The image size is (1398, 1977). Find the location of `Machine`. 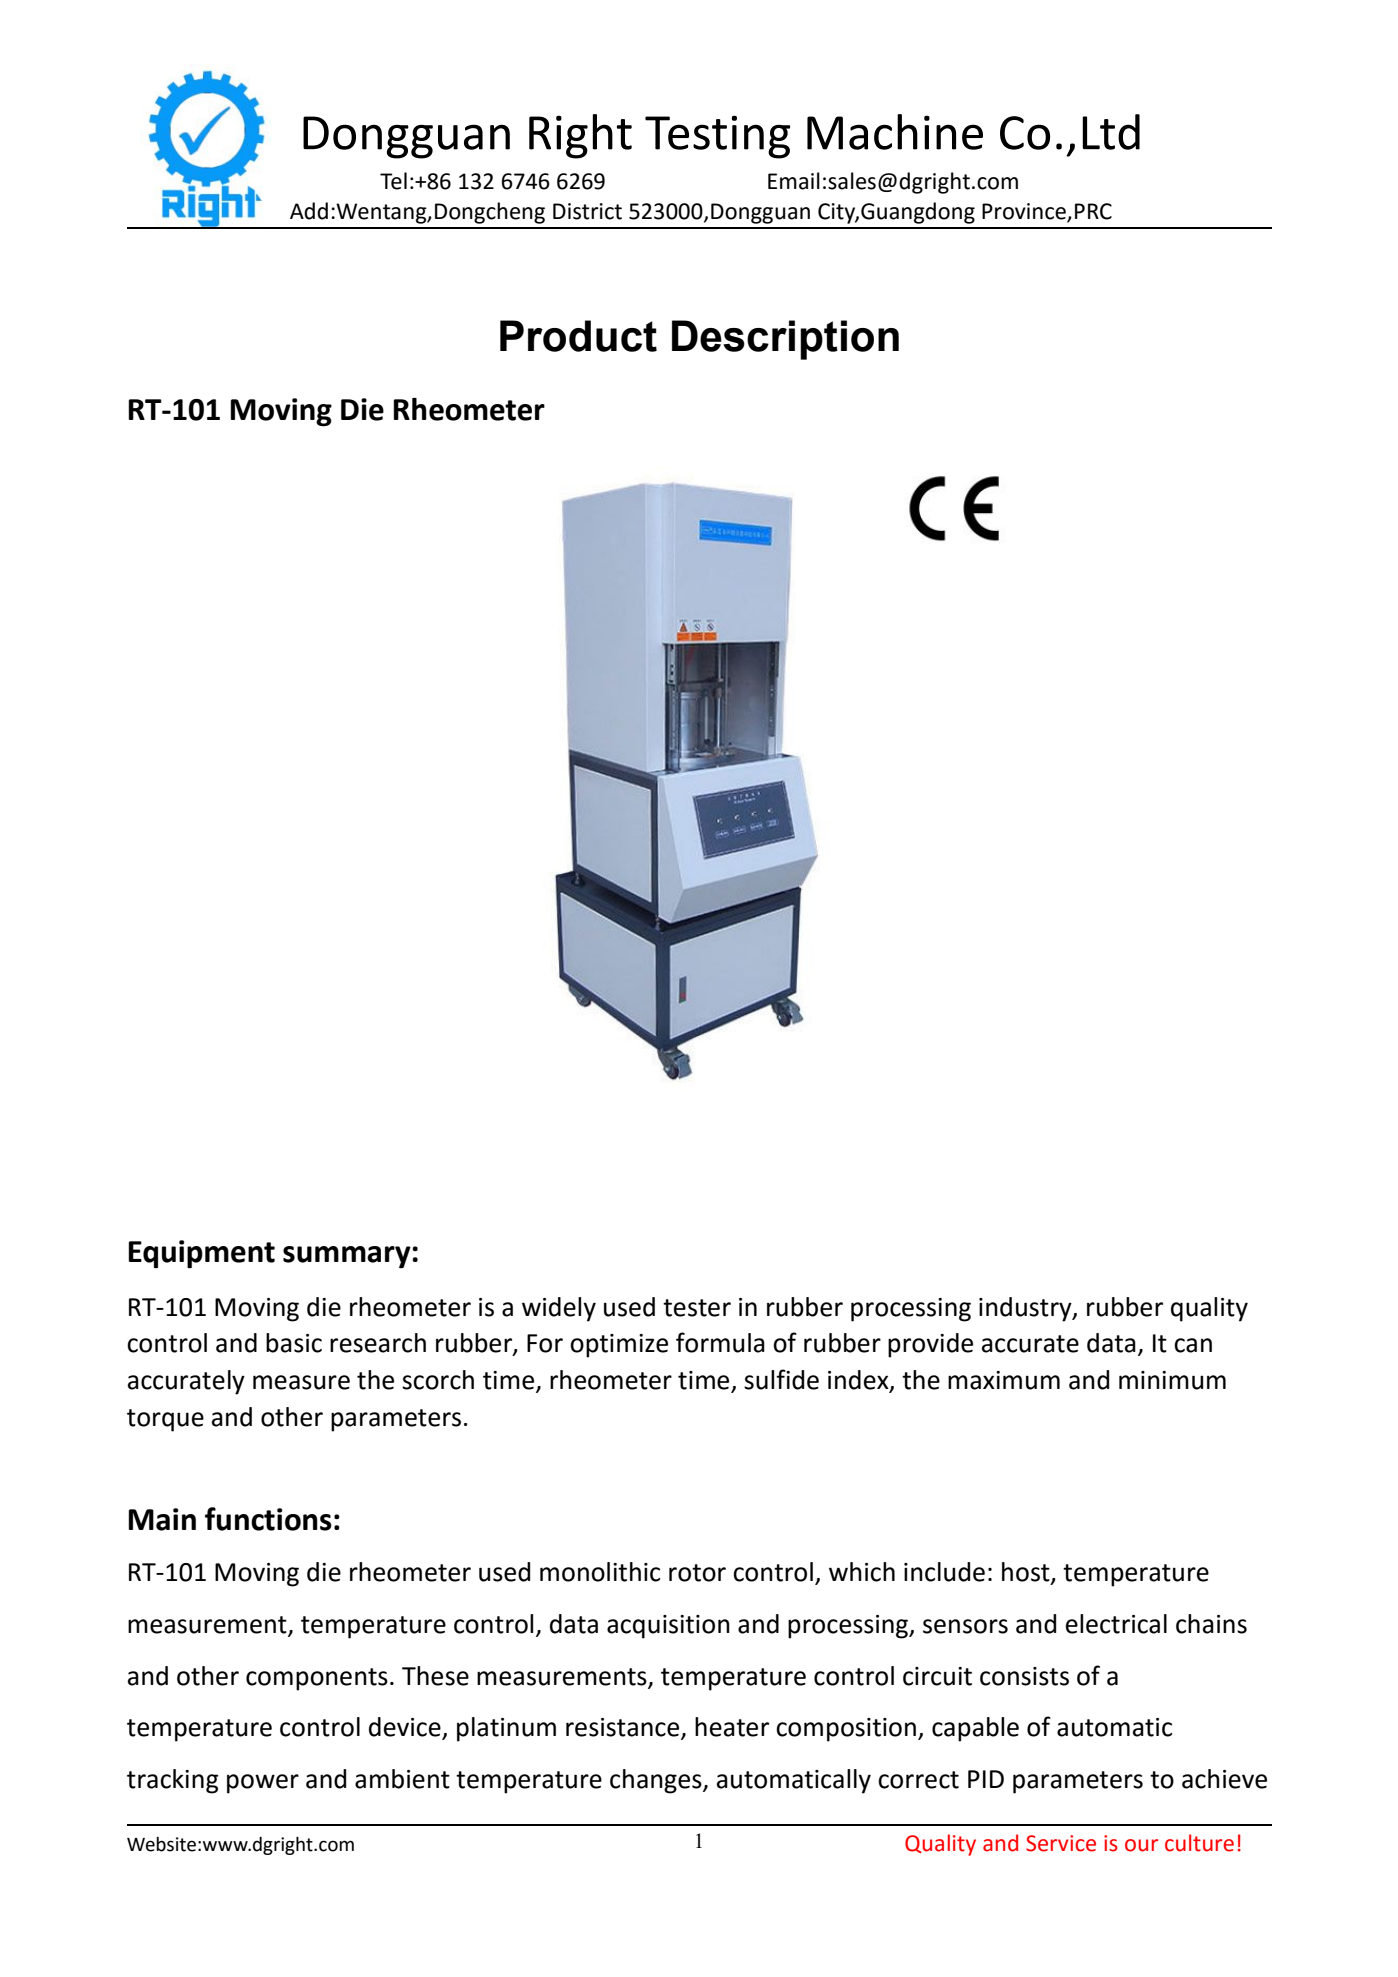

Machine is located at coordinates (895, 132).
